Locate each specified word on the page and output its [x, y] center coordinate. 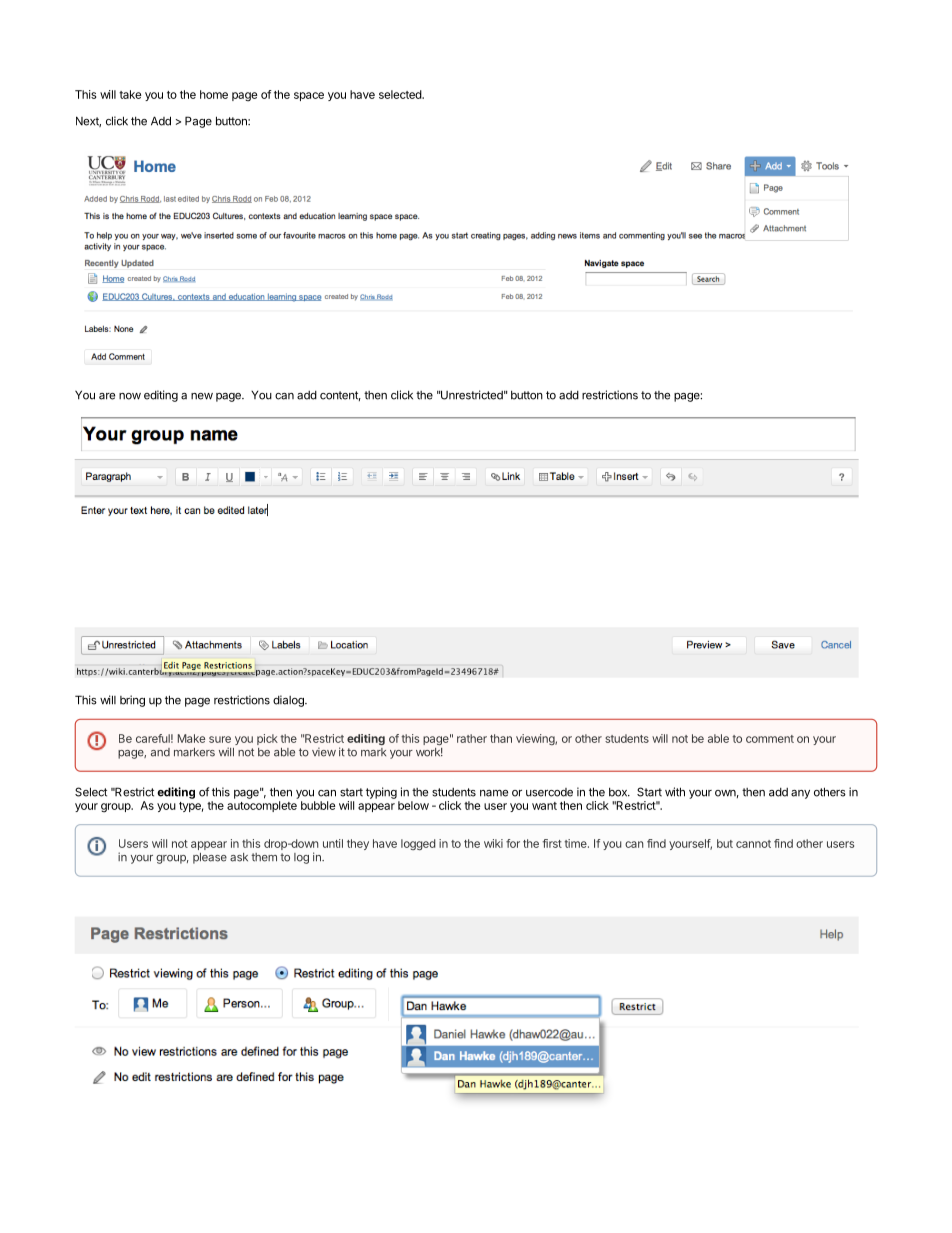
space [309, 96]
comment [770, 739]
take [130, 94]
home [214, 94]
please [210, 858]
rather [472, 738]
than [501, 738]
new [202, 396]
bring [132, 701]
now [130, 396]
